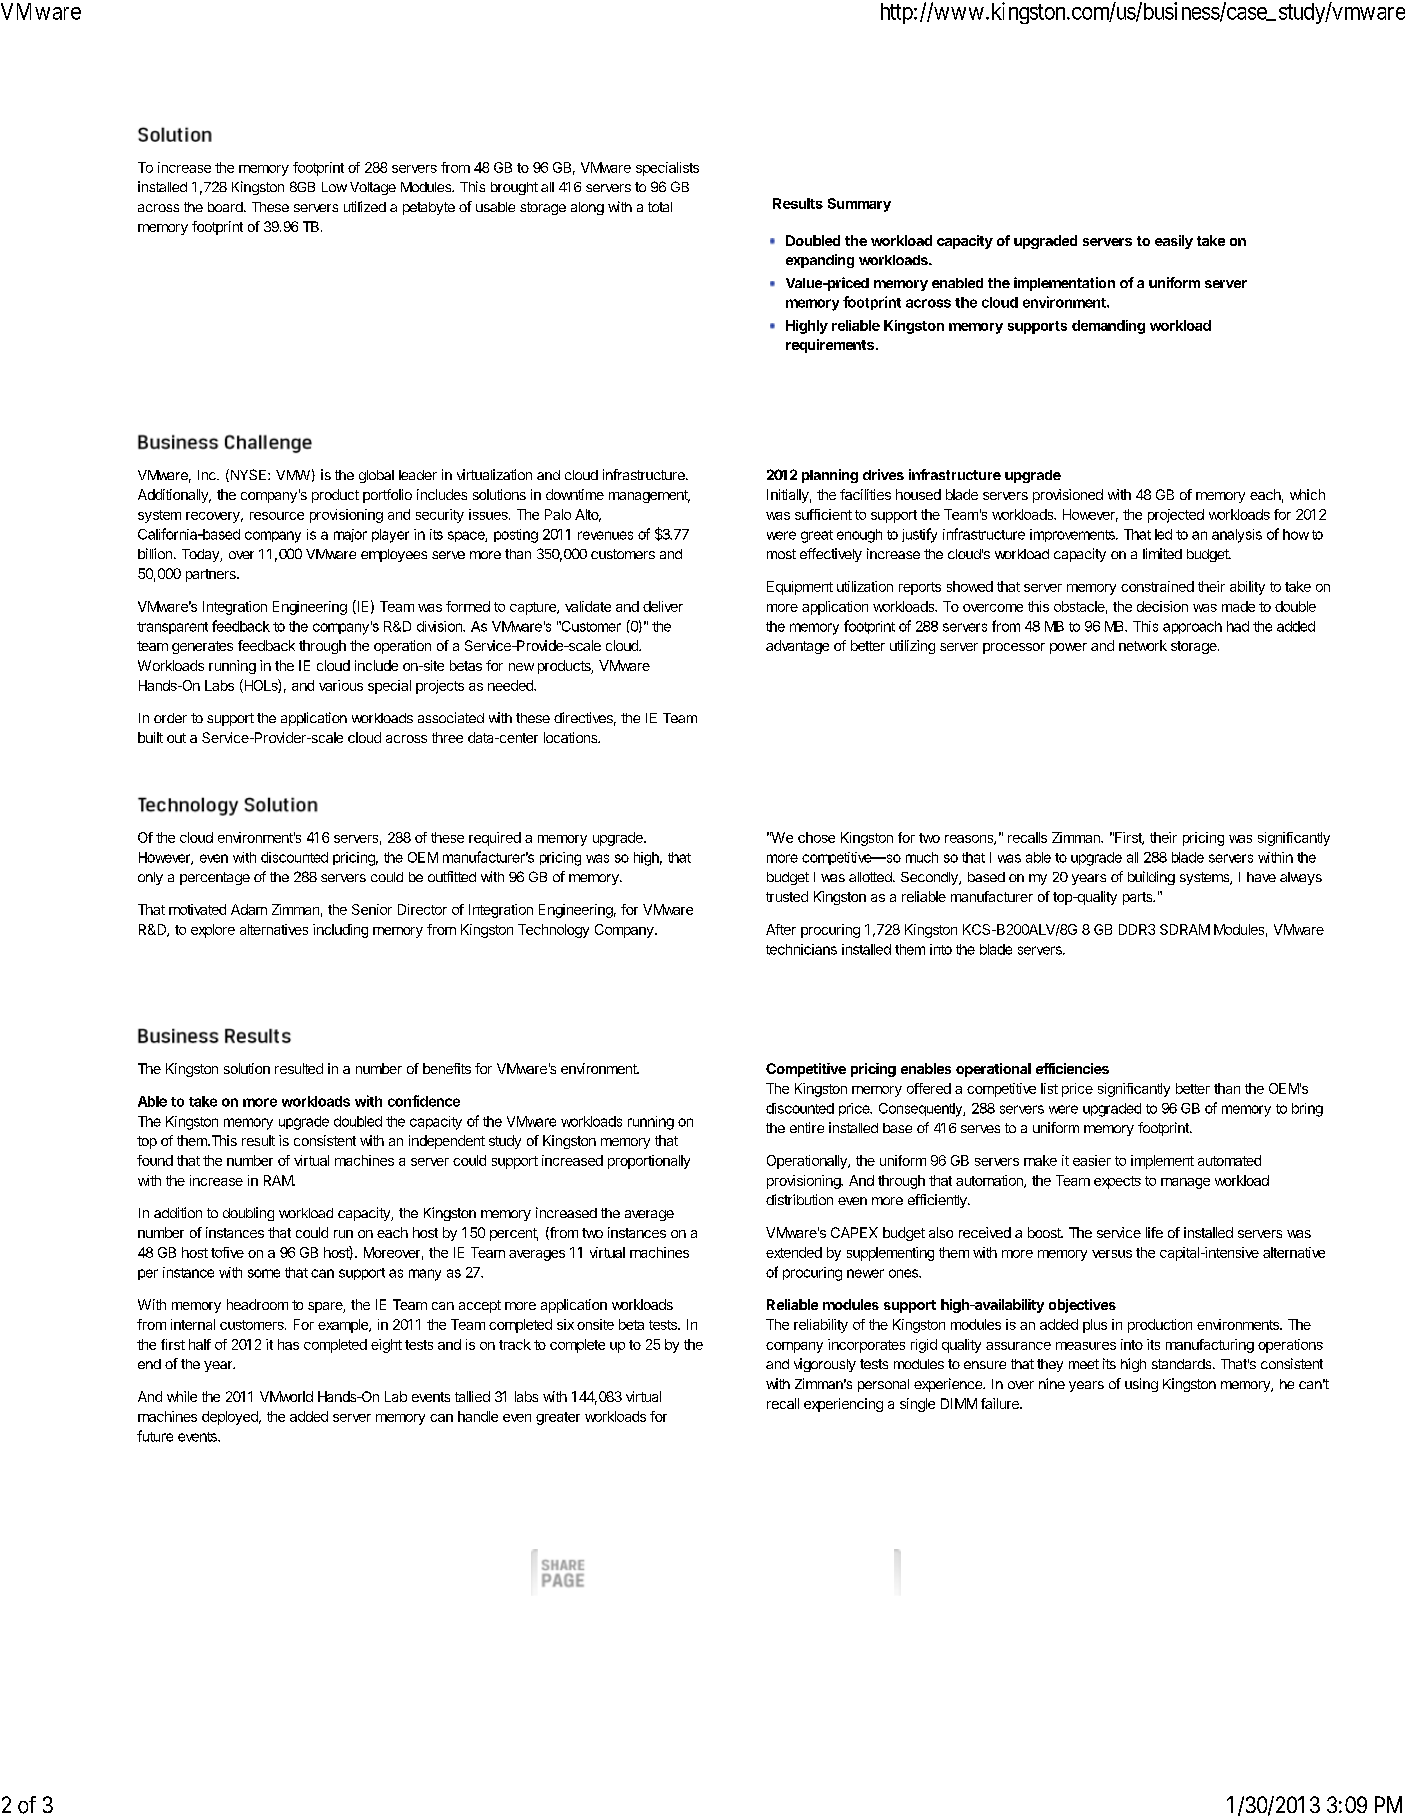  I want to click on total, so click(660, 207).
